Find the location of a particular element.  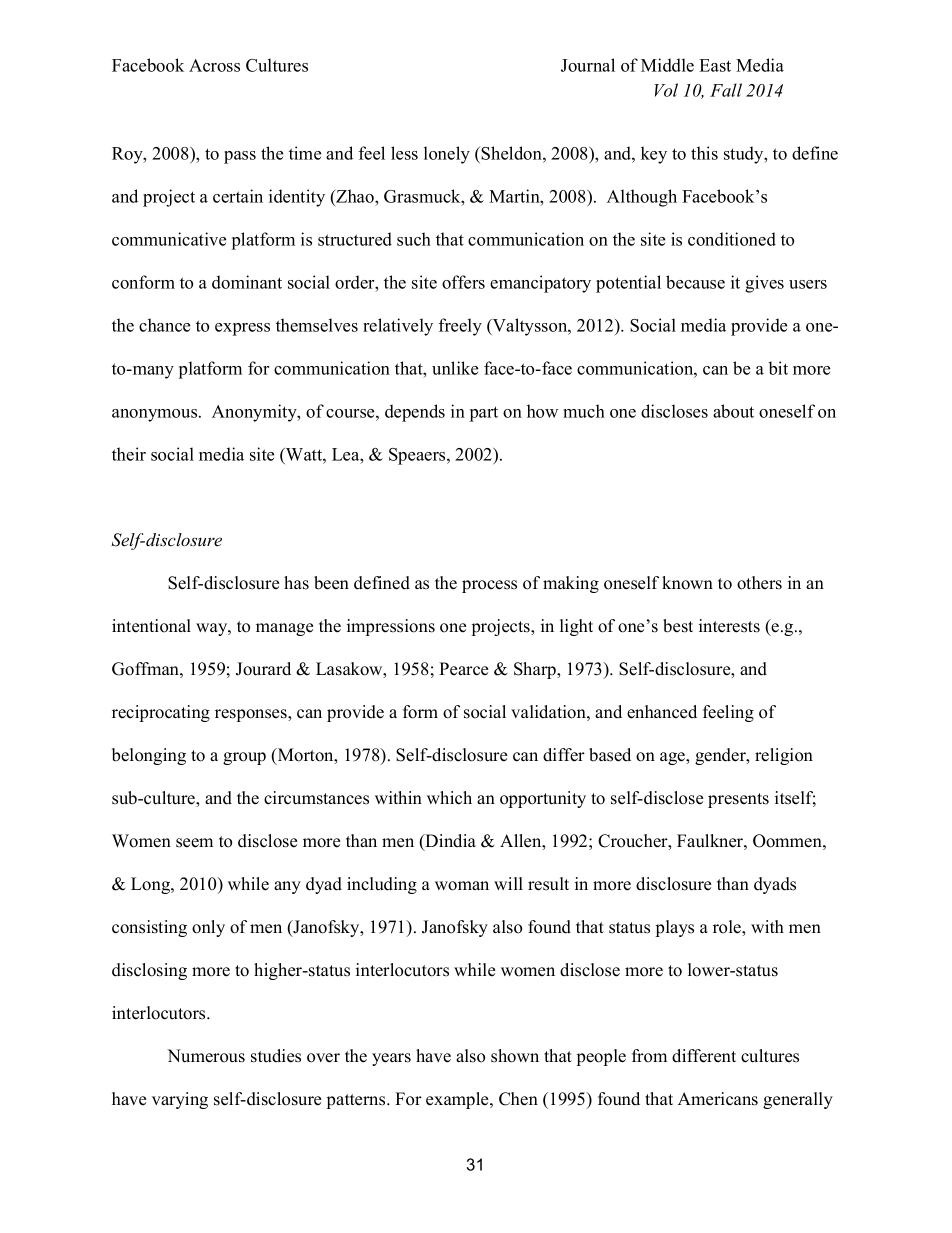

Across is located at coordinates (214, 65).
